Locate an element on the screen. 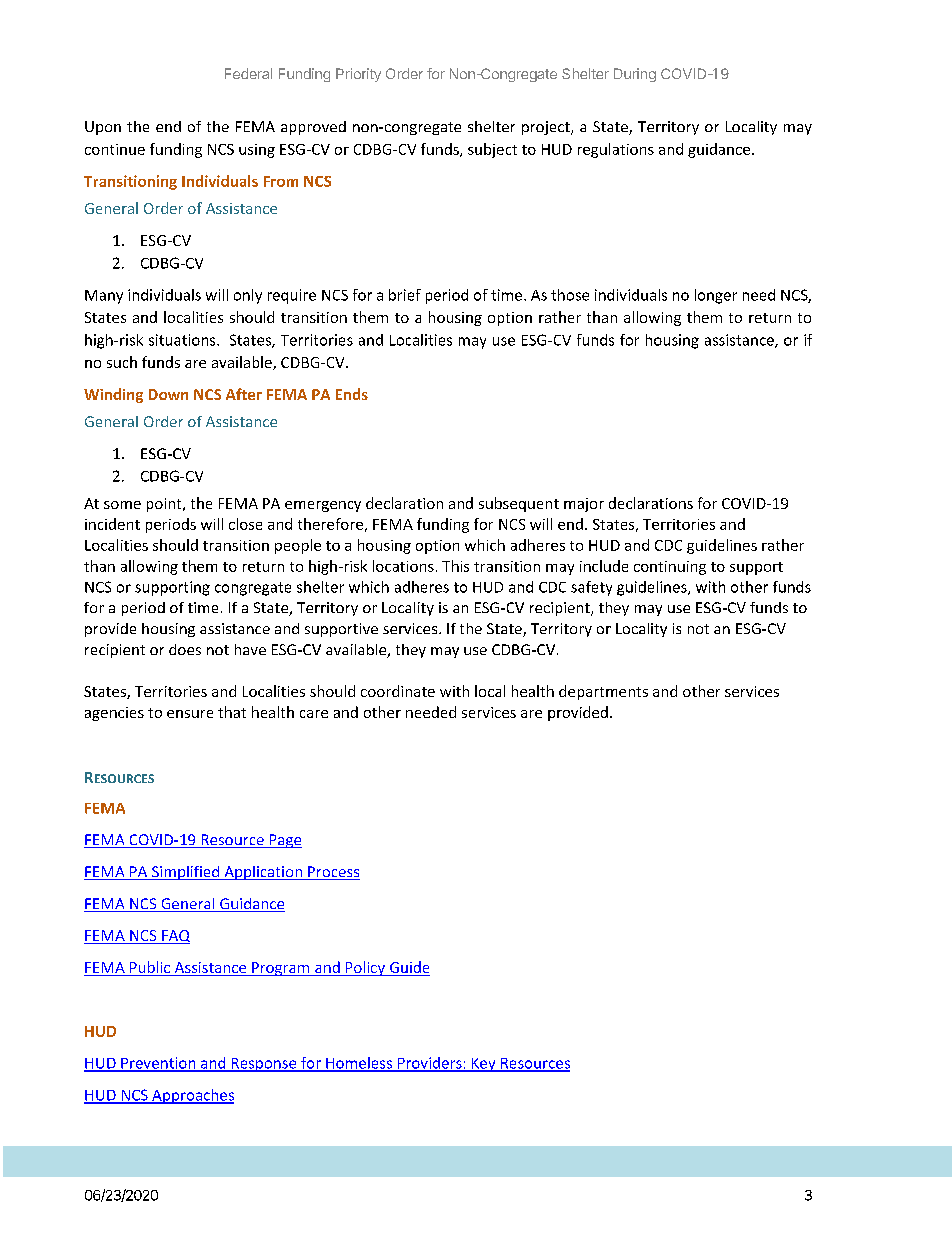  During is located at coordinates (635, 75).
